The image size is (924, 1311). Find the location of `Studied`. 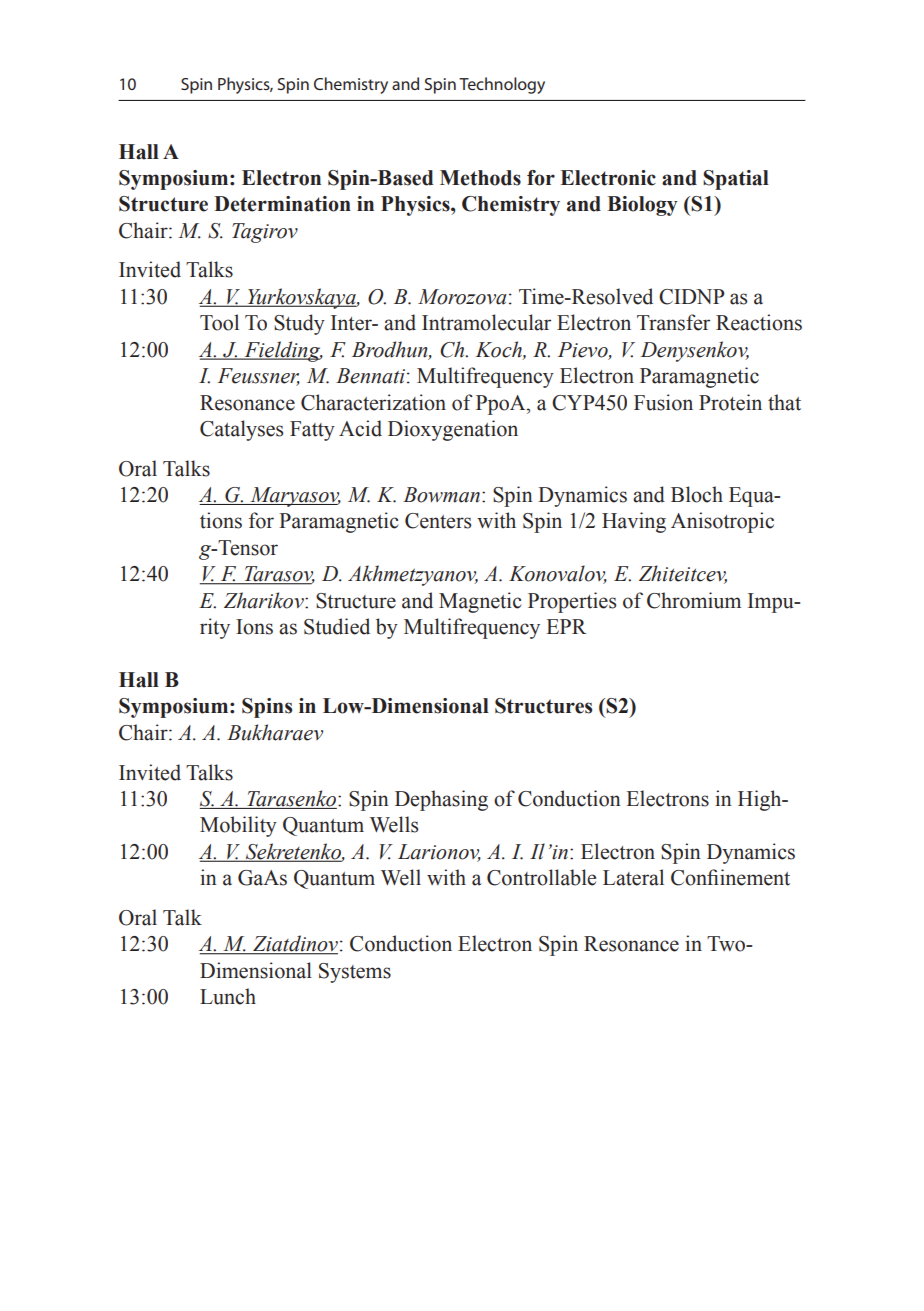

Studied is located at coordinates (337, 626).
